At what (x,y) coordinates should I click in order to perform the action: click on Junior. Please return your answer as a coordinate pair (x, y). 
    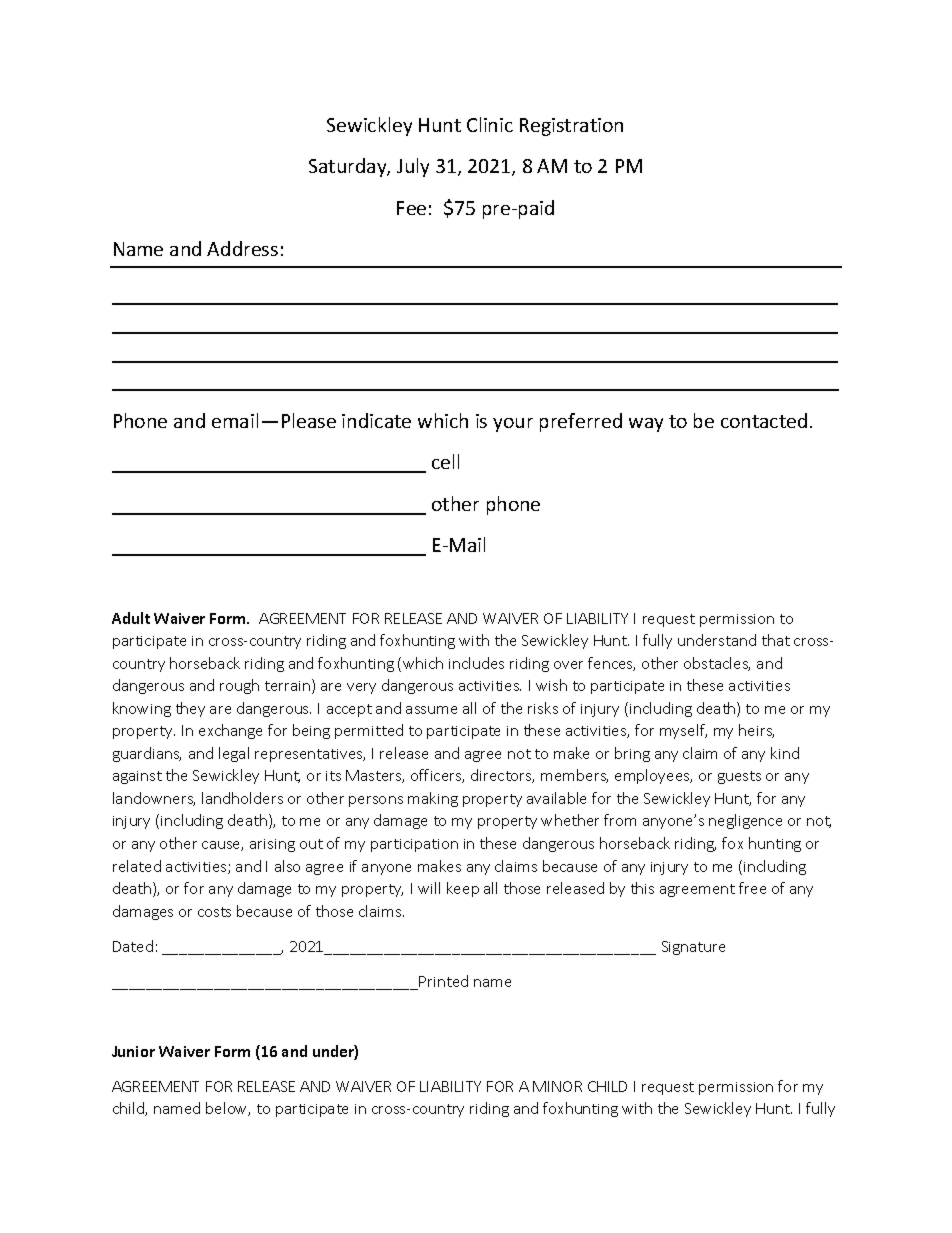
    Looking at the image, I should click on (133, 1051).
